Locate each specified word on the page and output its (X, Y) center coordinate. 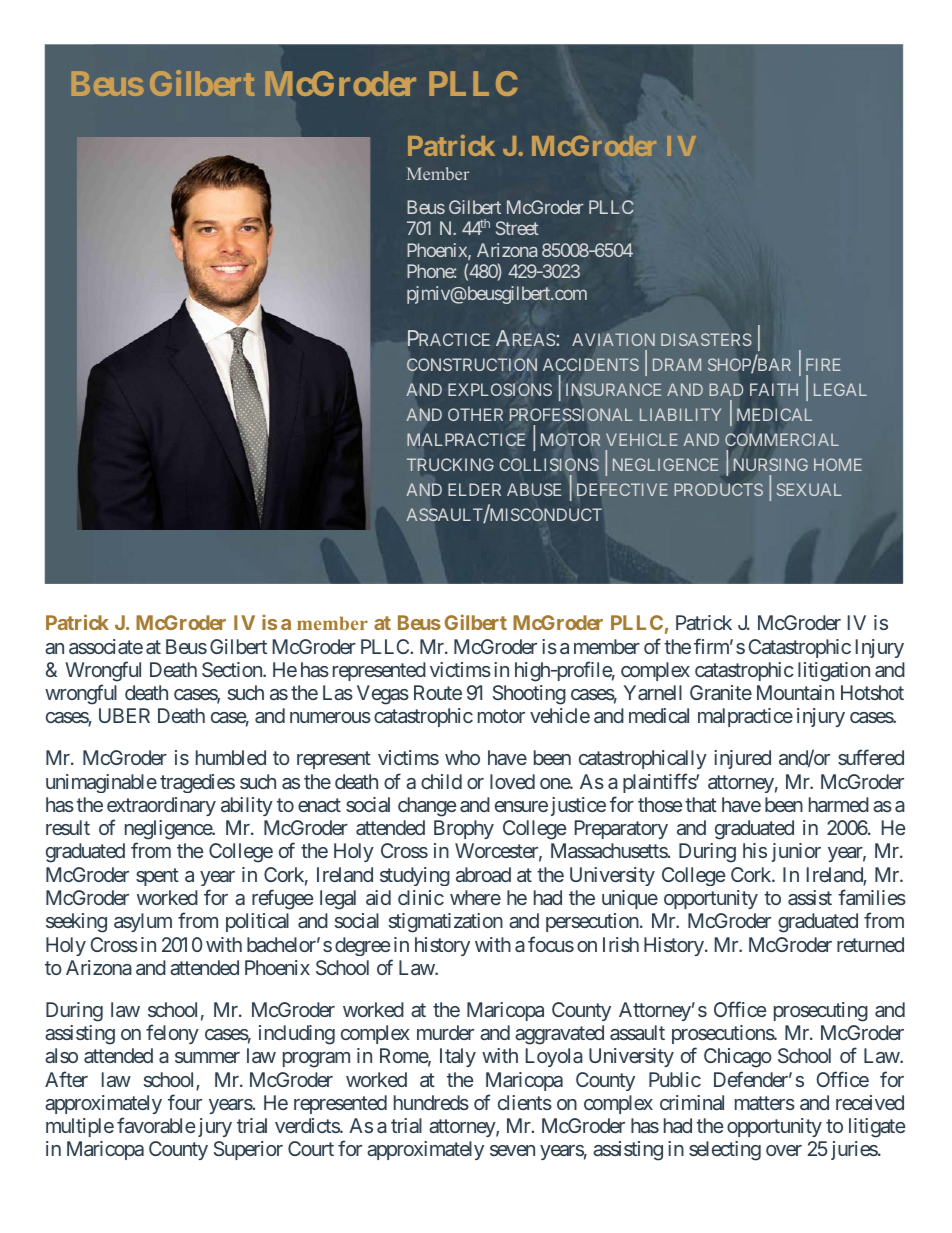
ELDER (474, 489)
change (427, 807)
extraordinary (161, 806)
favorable (156, 1125)
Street (517, 228)
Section (233, 669)
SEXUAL (809, 489)
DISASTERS (706, 339)
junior (796, 852)
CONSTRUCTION (472, 364)
